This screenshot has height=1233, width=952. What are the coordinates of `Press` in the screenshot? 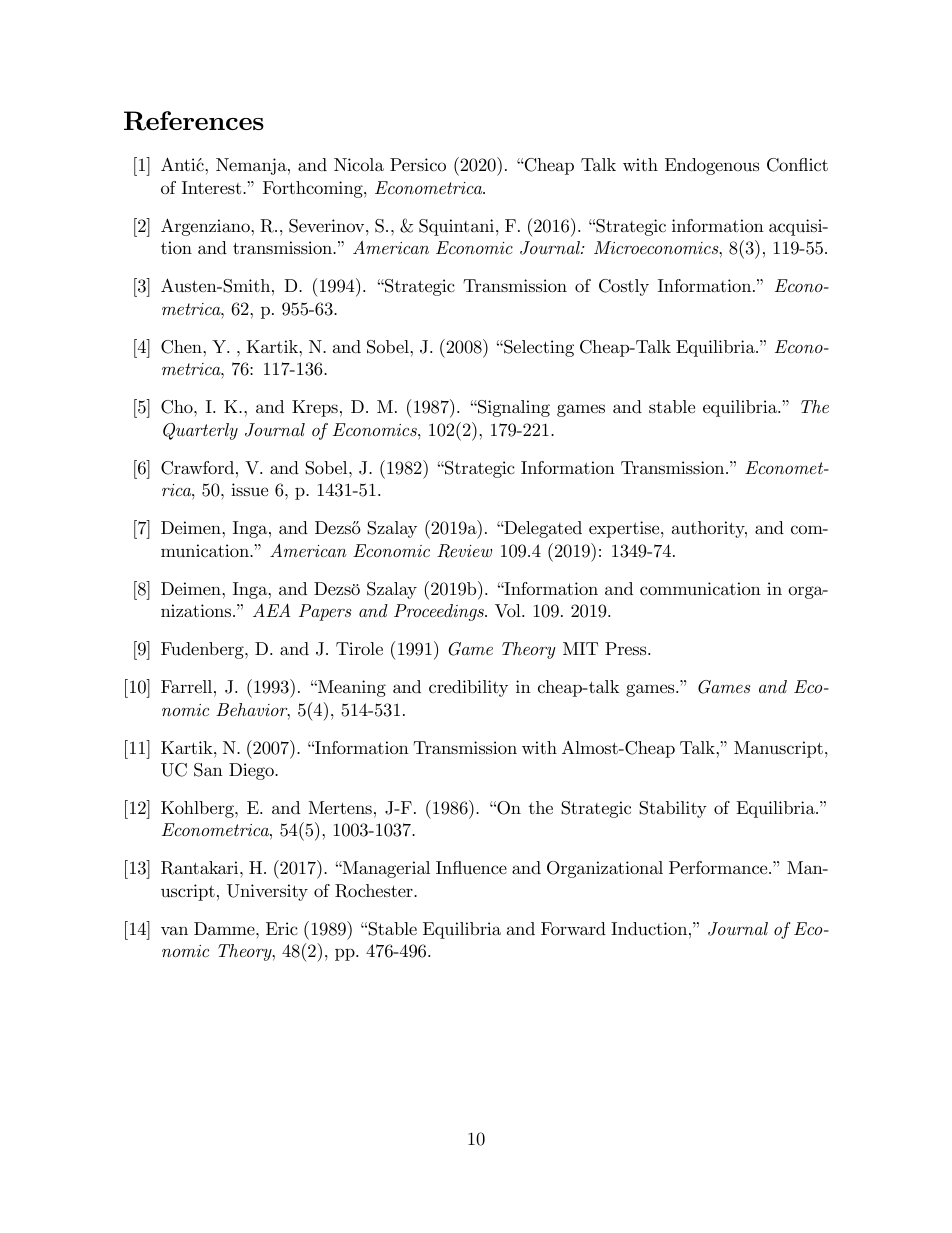 It's located at (627, 648).
